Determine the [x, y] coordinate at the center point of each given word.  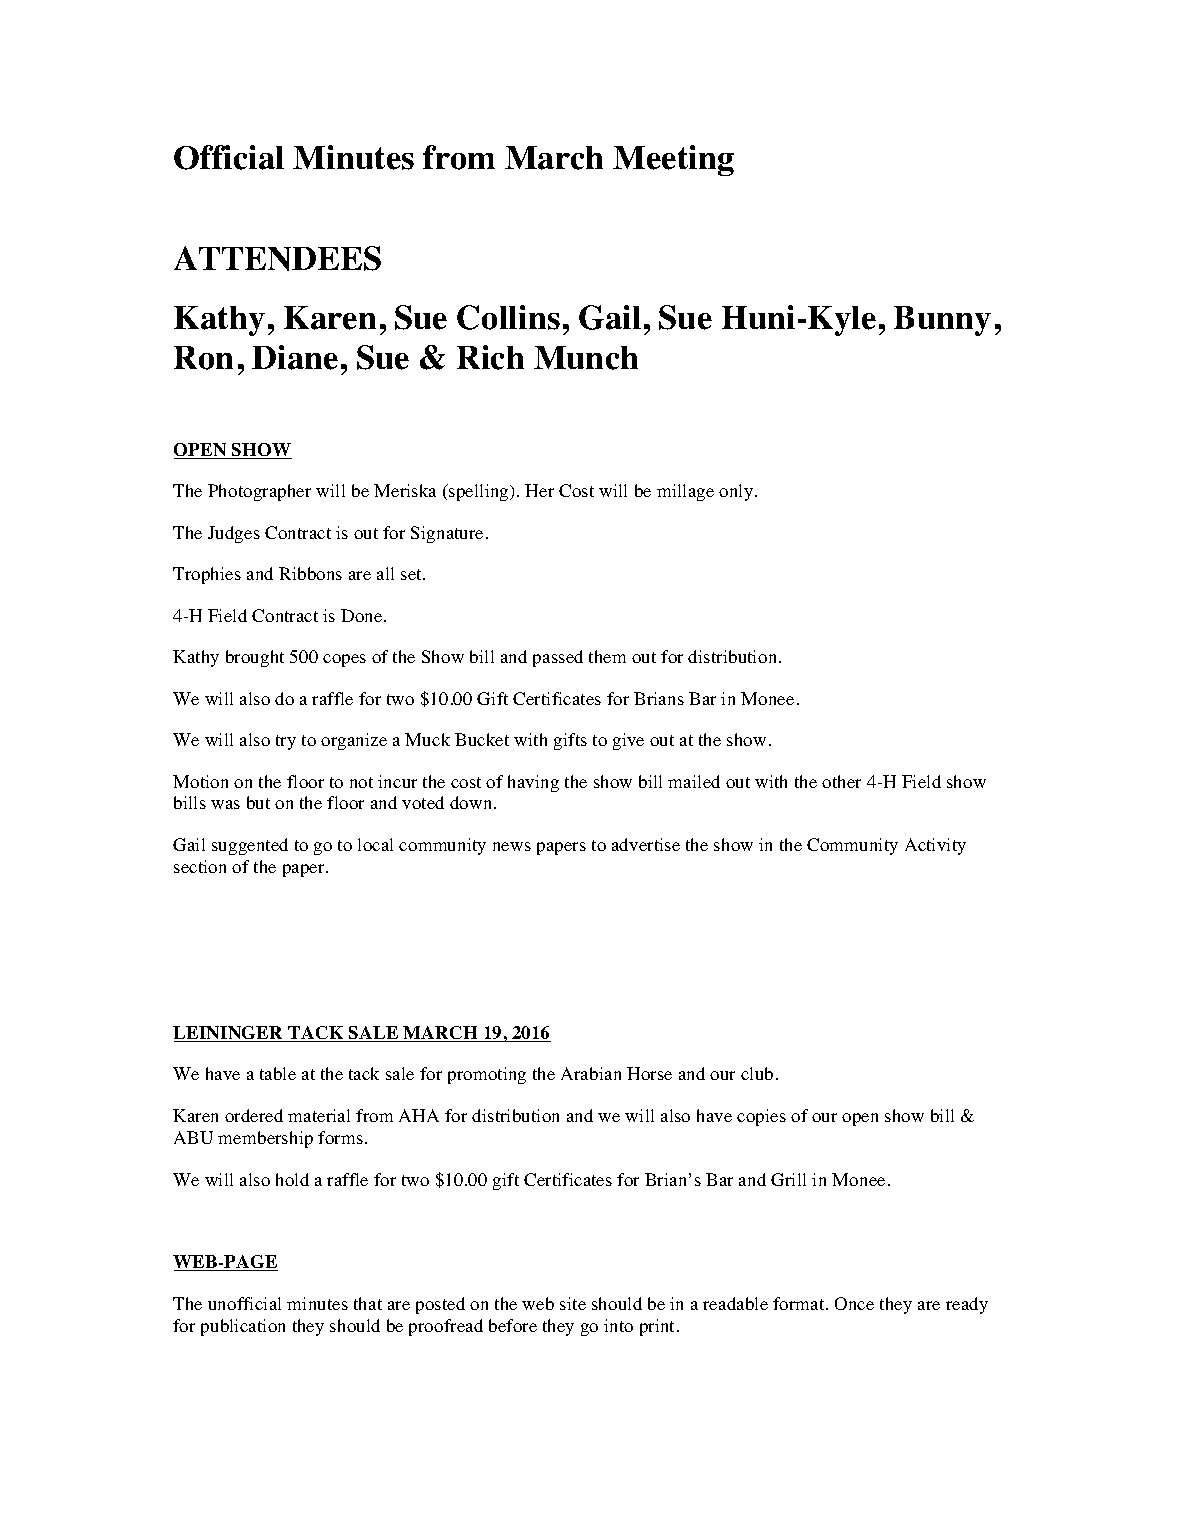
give [628, 741]
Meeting [673, 160]
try [286, 742]
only [737, 492]
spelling [479, 492]
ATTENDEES [277, 258]
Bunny [942, 321]
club [757, 1073]
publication [243, 1327]
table [278, 1073]
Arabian [591, 1073]
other [841, 781]
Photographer [259, 492]
